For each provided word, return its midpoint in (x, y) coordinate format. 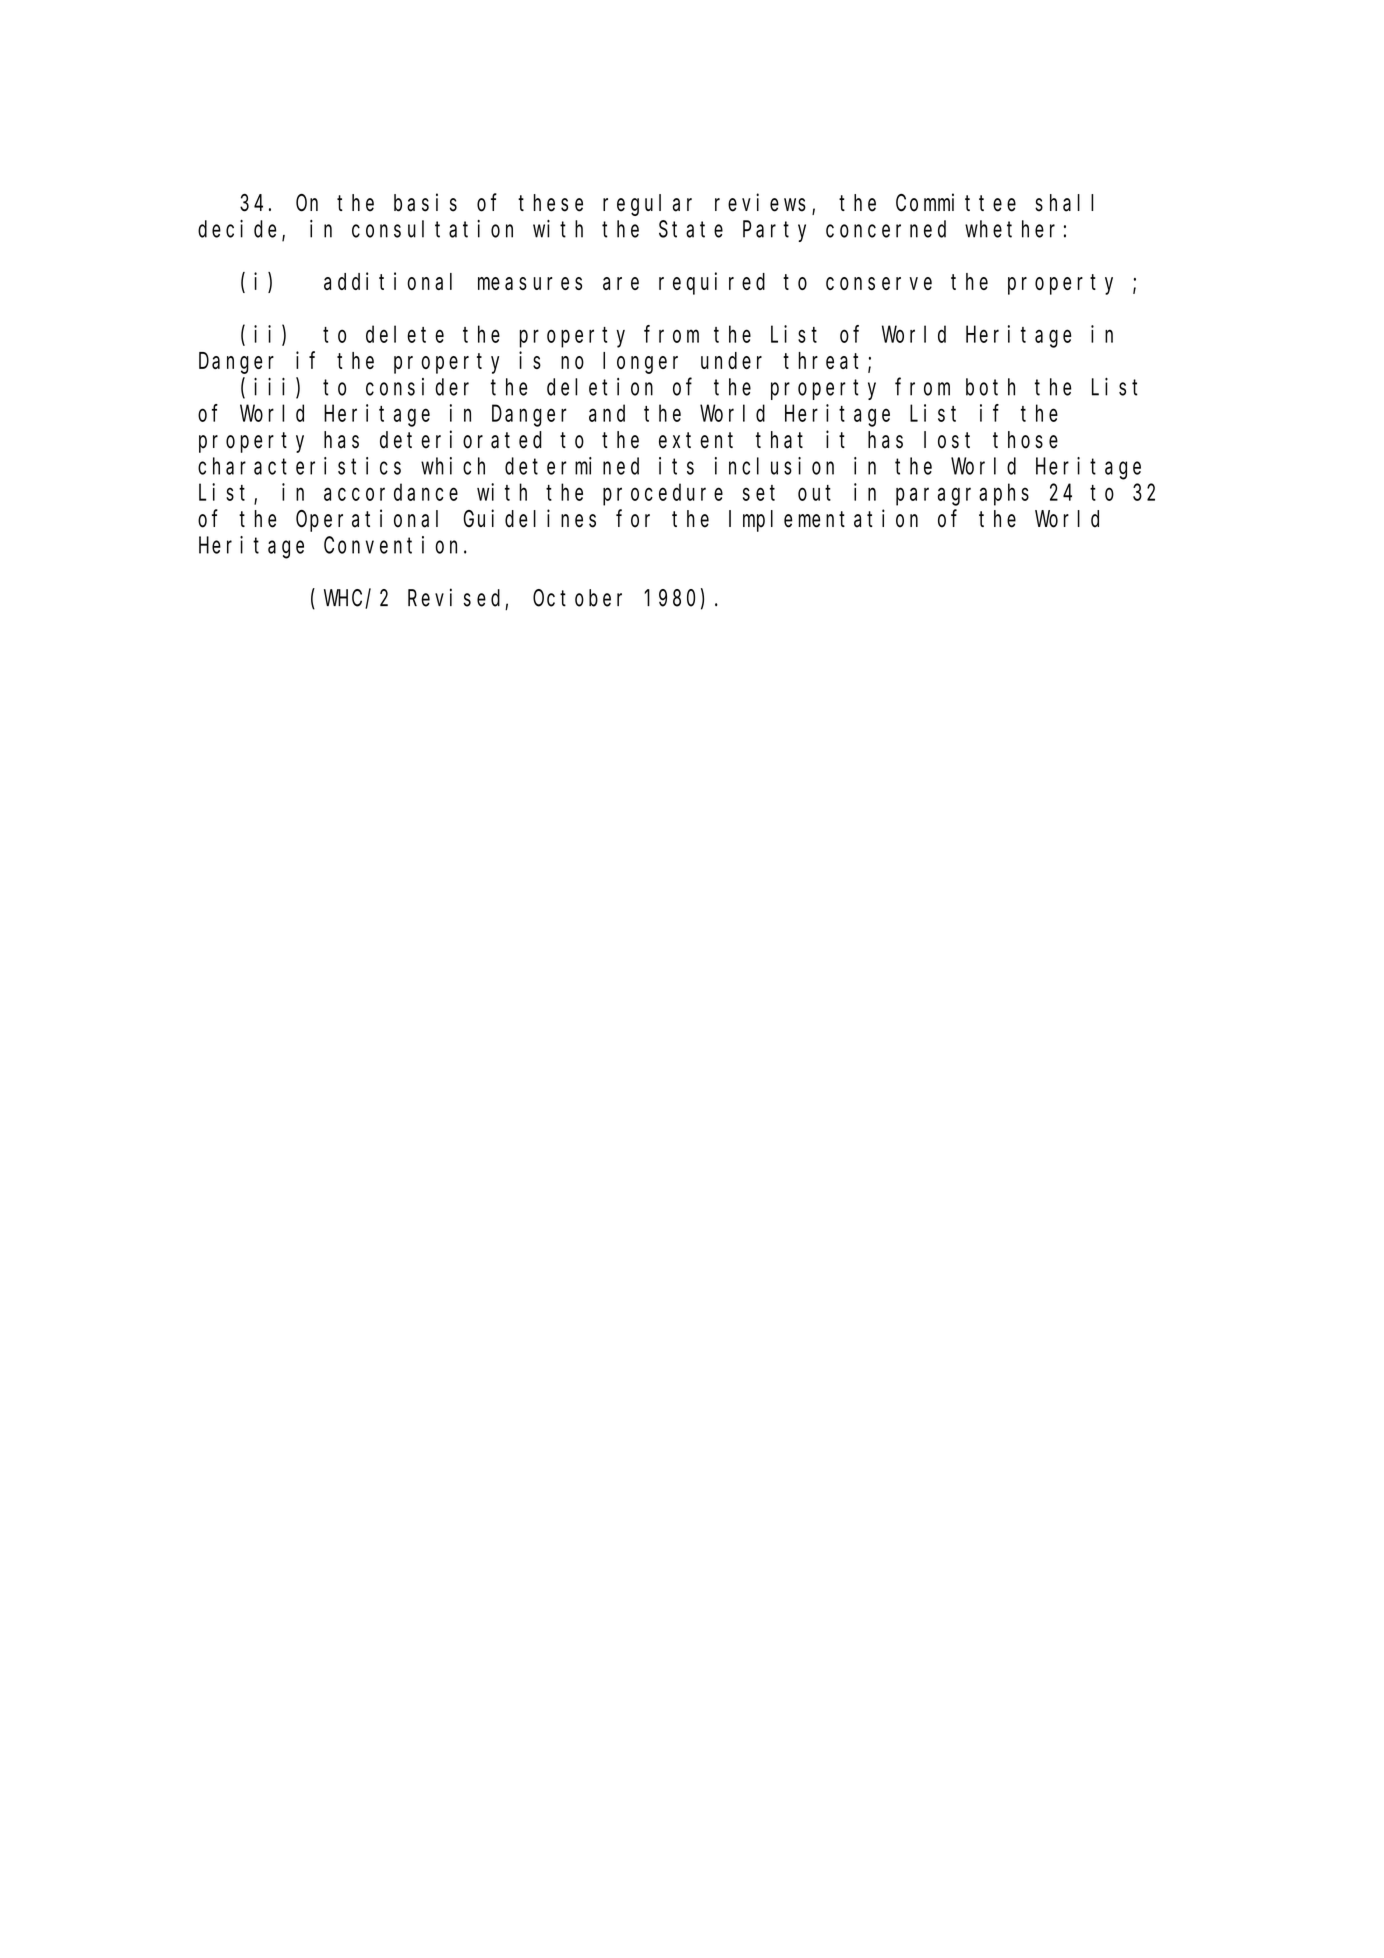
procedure (663, 494)
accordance (391, 492)
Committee (956, 202)
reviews (760, 202)
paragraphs (962, 494)
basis (425, 202)
